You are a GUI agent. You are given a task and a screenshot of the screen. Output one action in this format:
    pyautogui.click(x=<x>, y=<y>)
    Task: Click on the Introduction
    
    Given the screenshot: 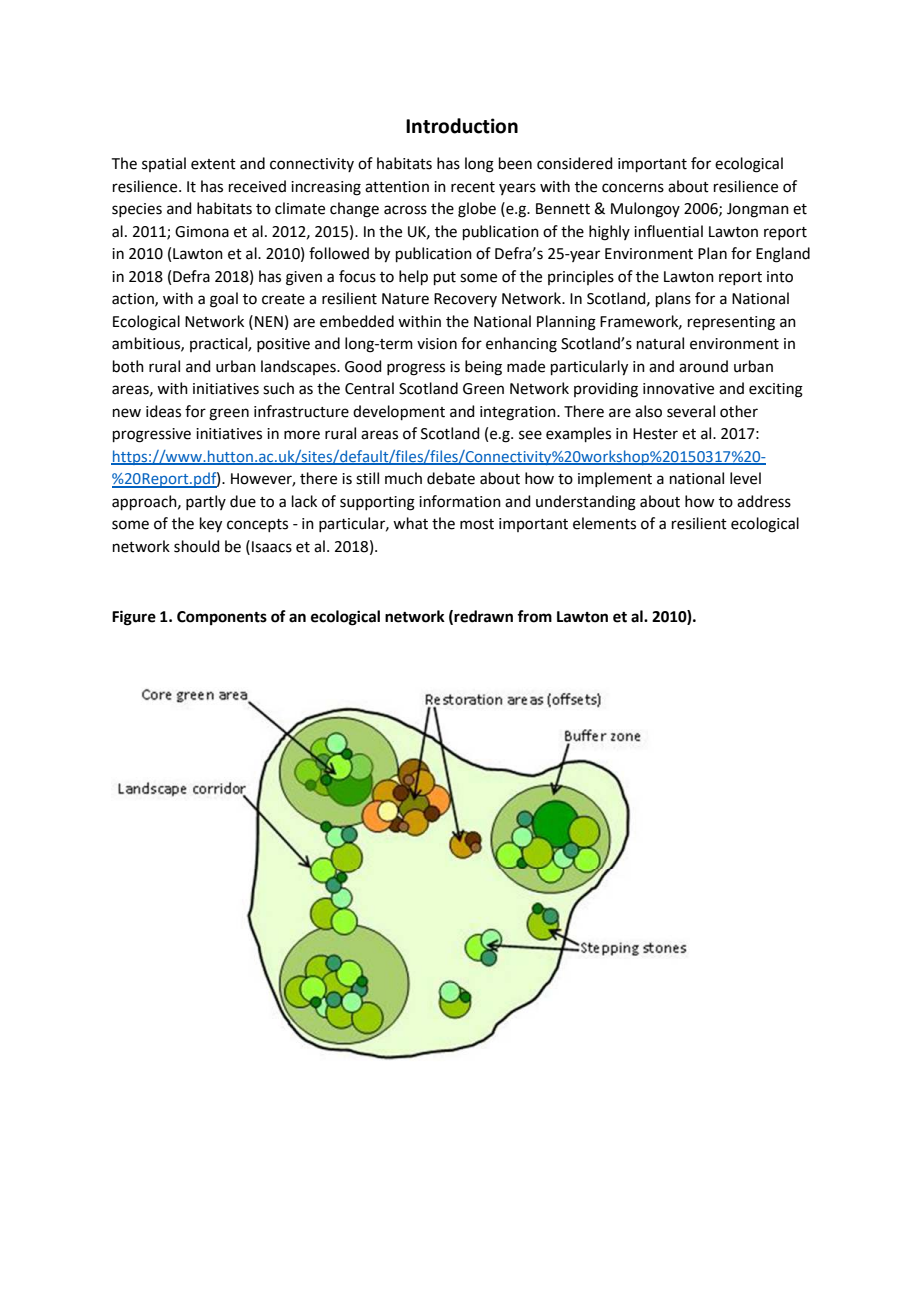 What is the action you would take?
    pyautogui.click(x=462, y=126)
